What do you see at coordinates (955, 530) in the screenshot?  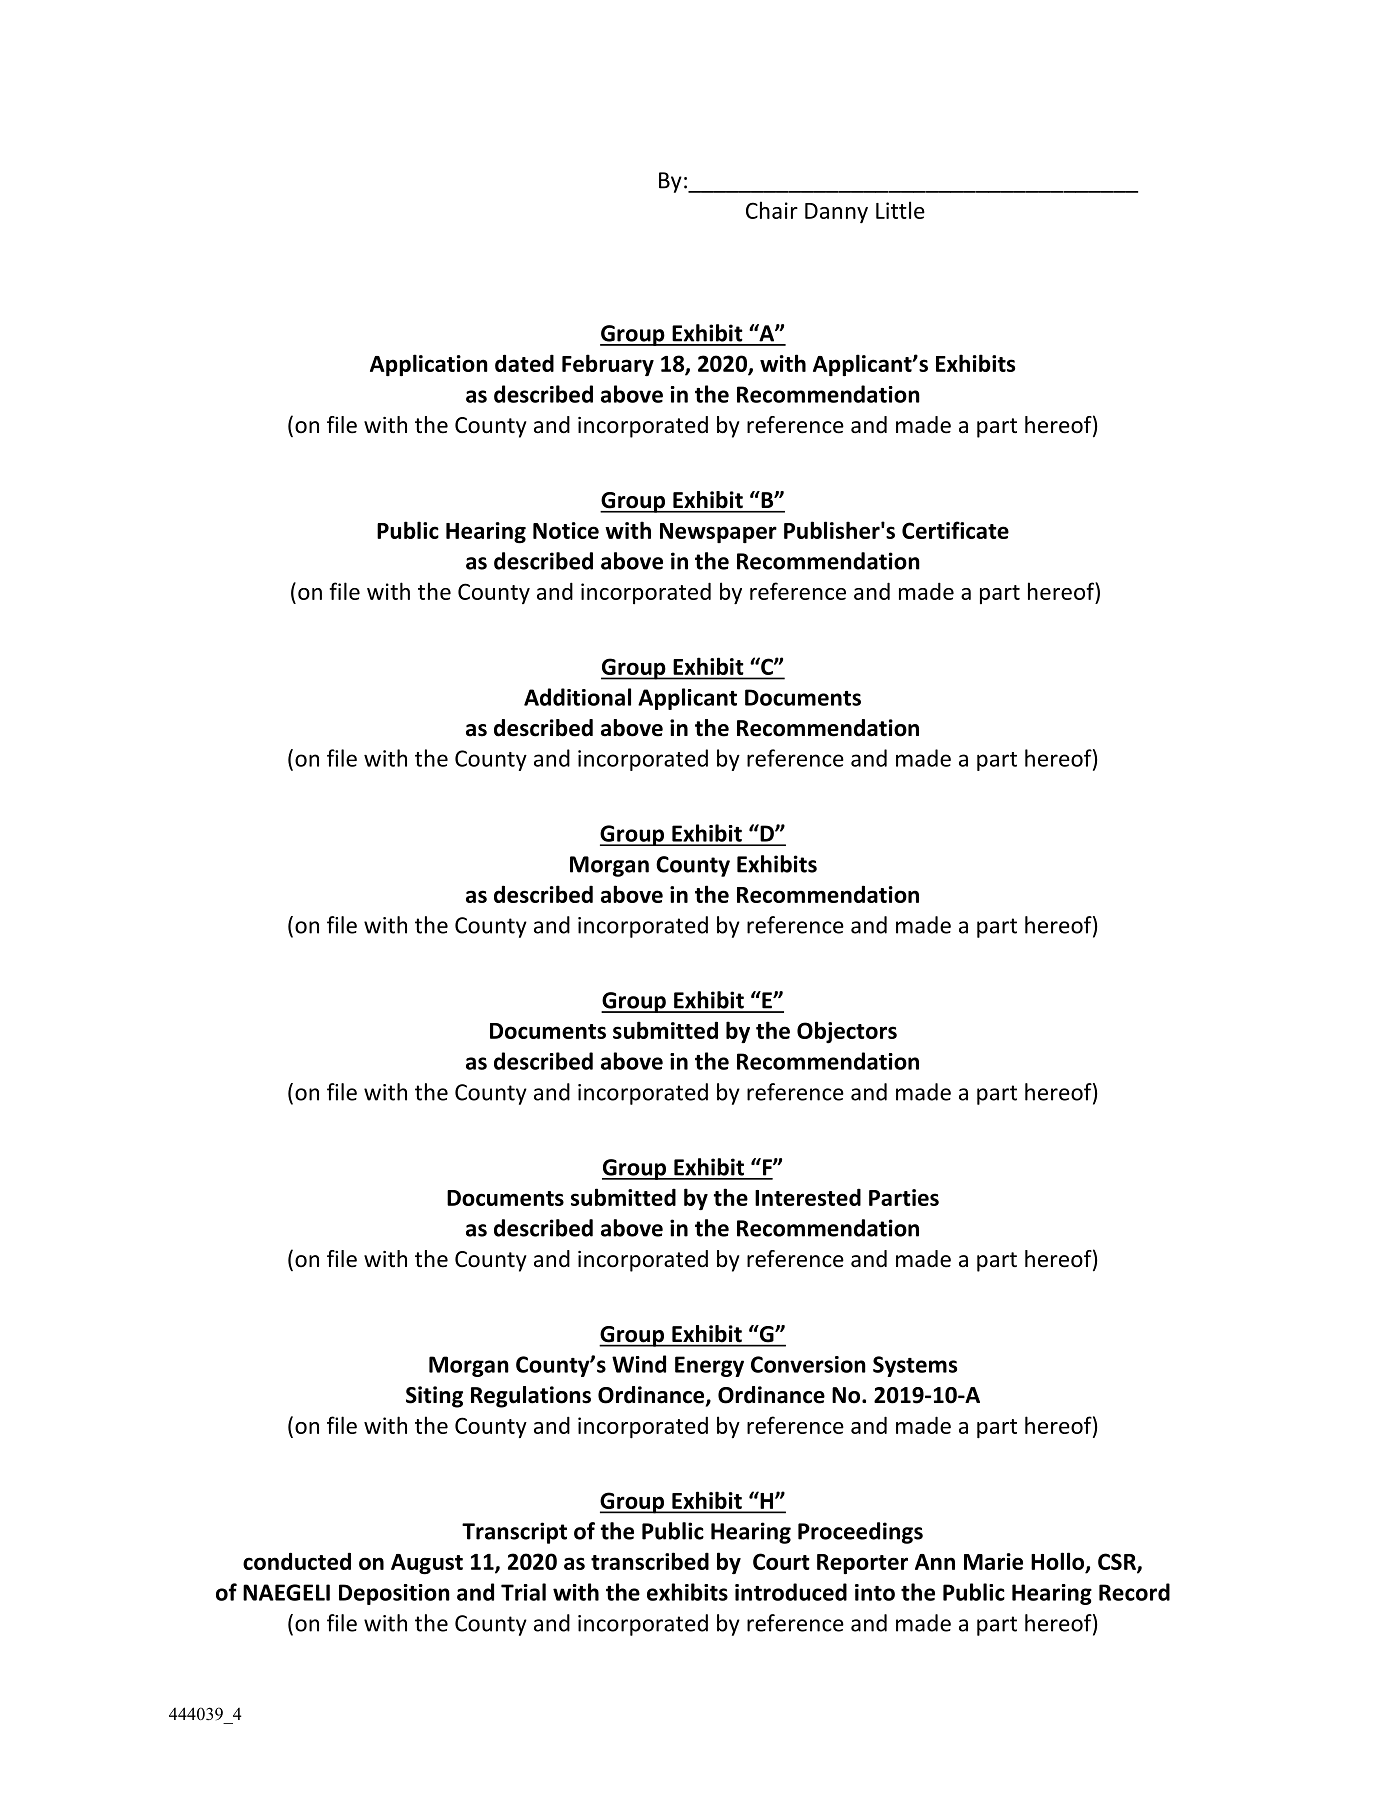 I see `Certificate` at bounding box center [955, 530].
